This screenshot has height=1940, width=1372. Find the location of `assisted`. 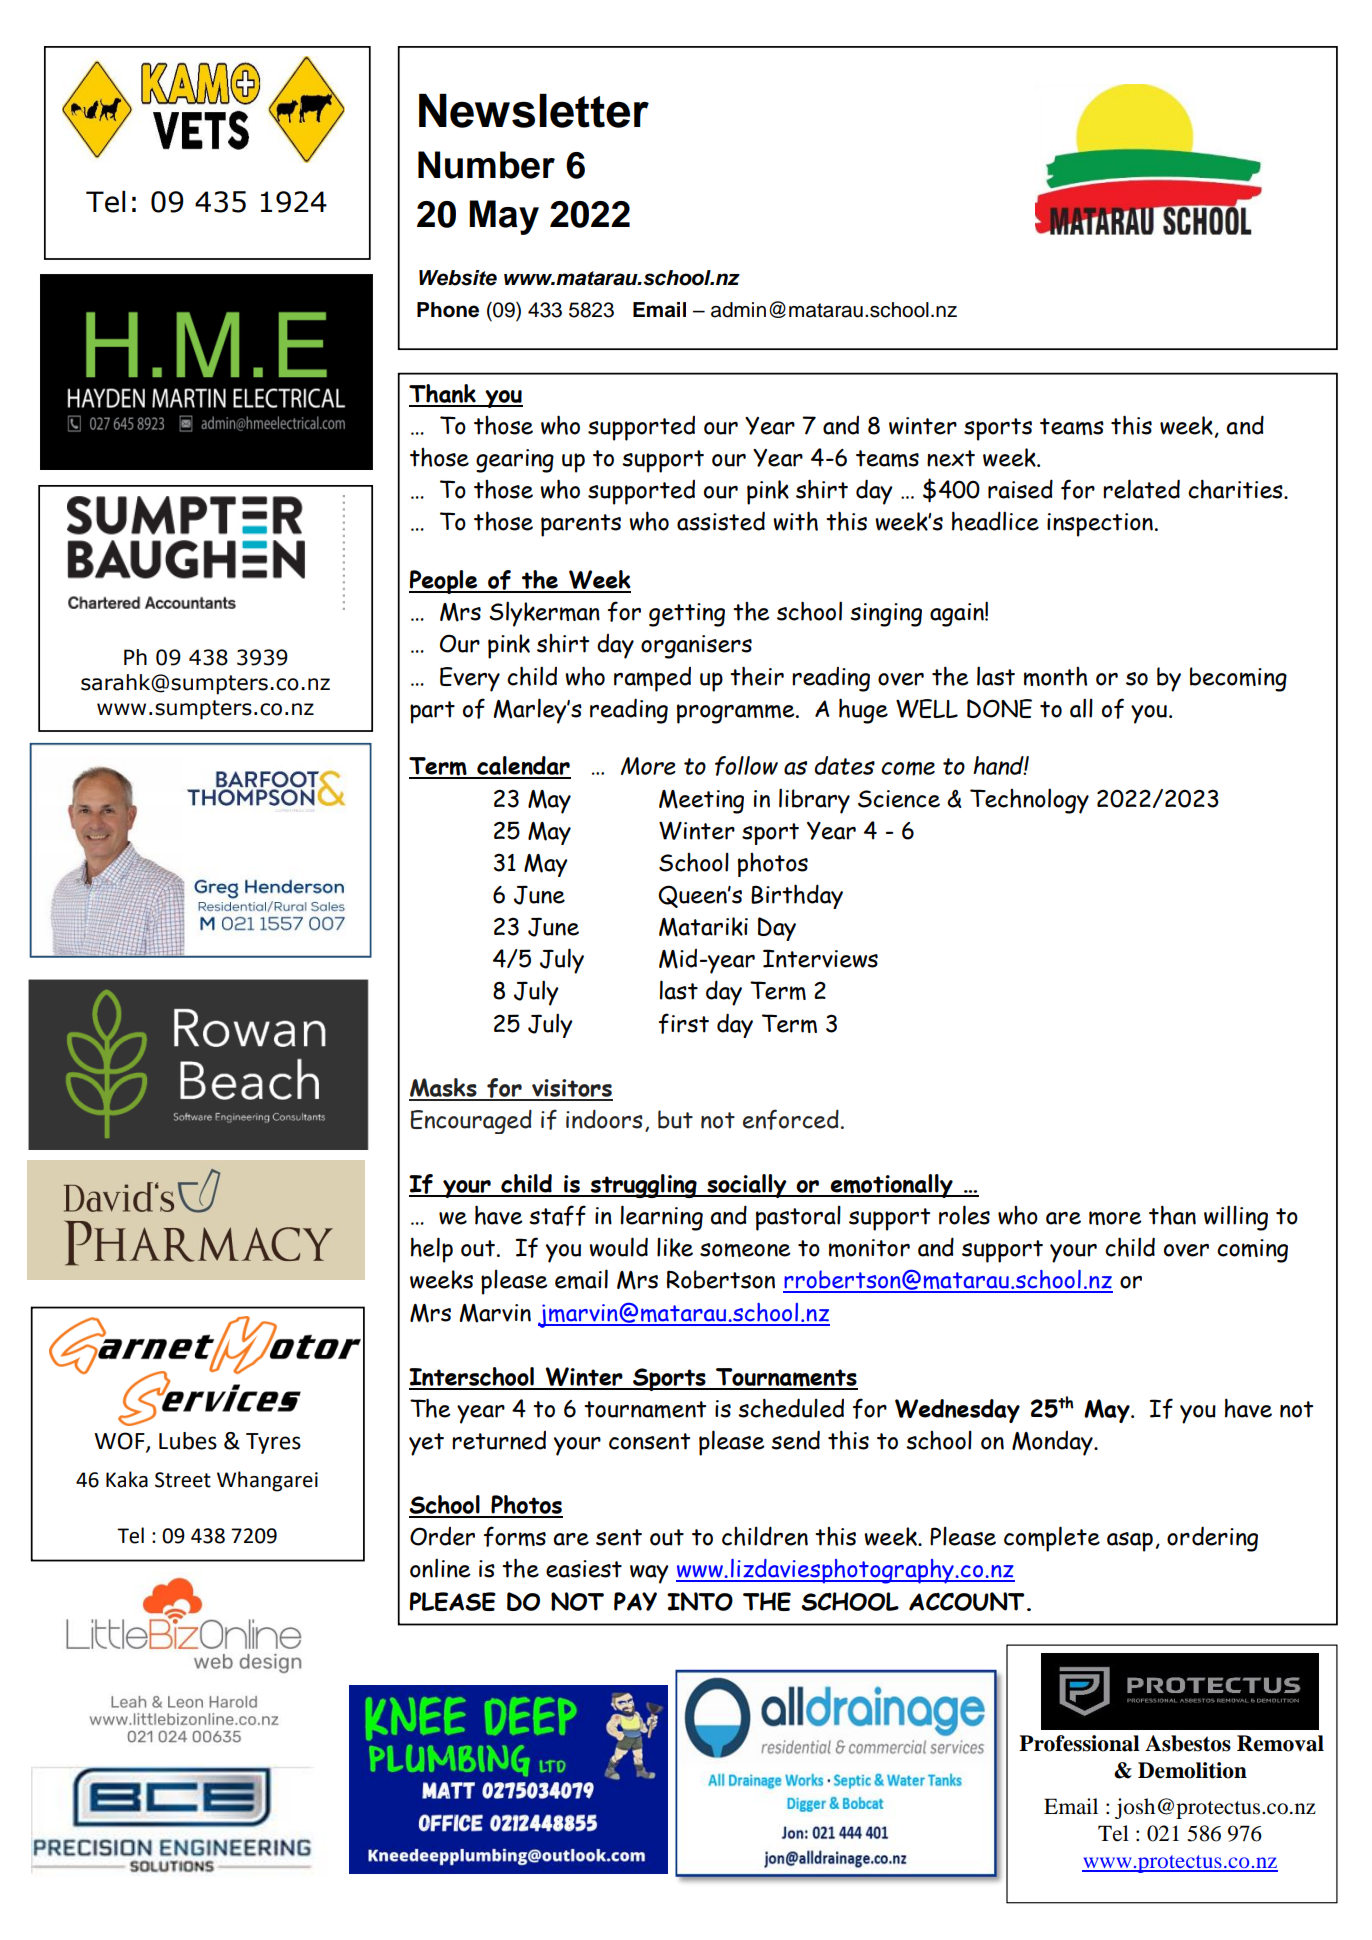

assisted is located at coordinates (721, 521).
